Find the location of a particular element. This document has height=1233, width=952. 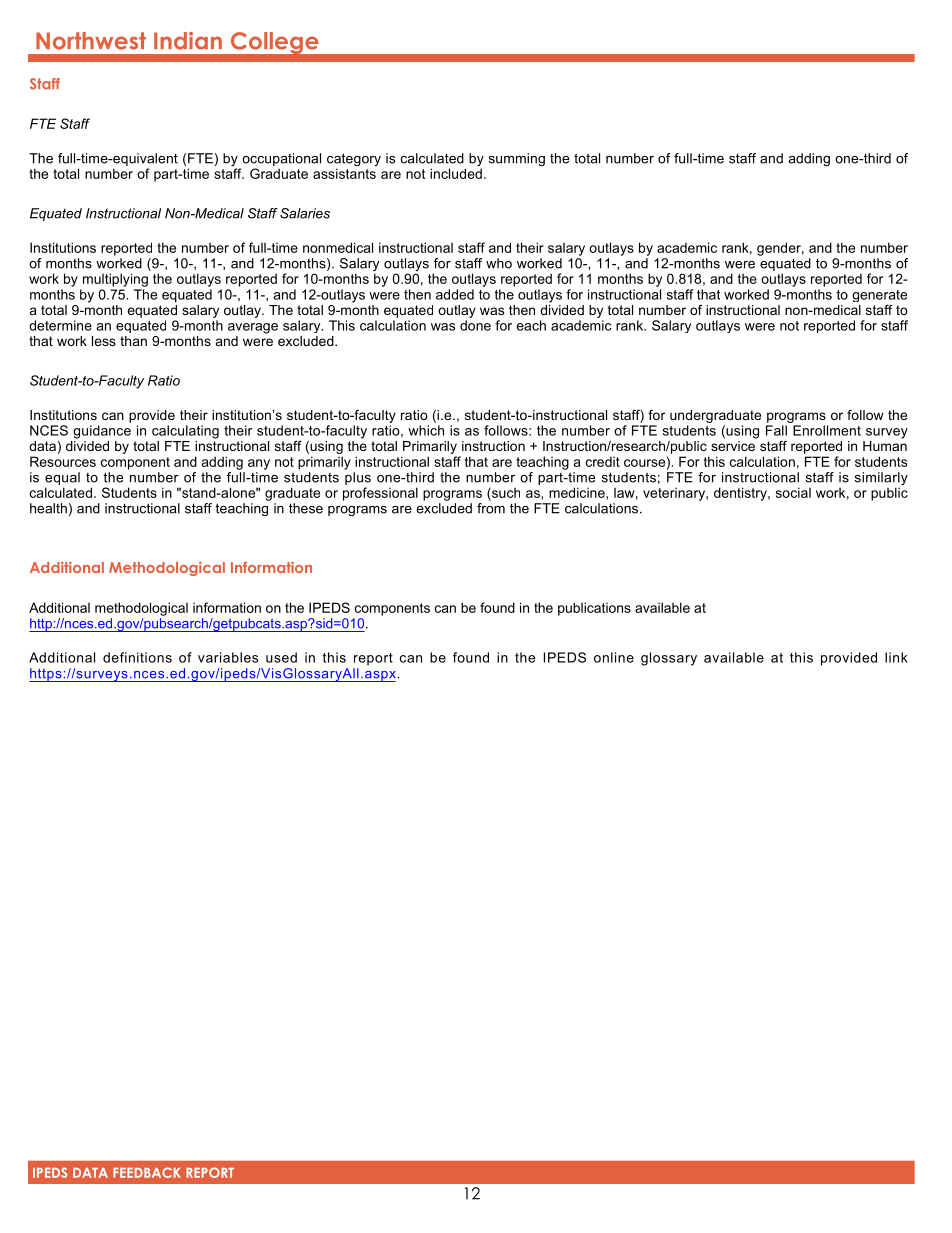

summing is located at coordinates (517, 159).
